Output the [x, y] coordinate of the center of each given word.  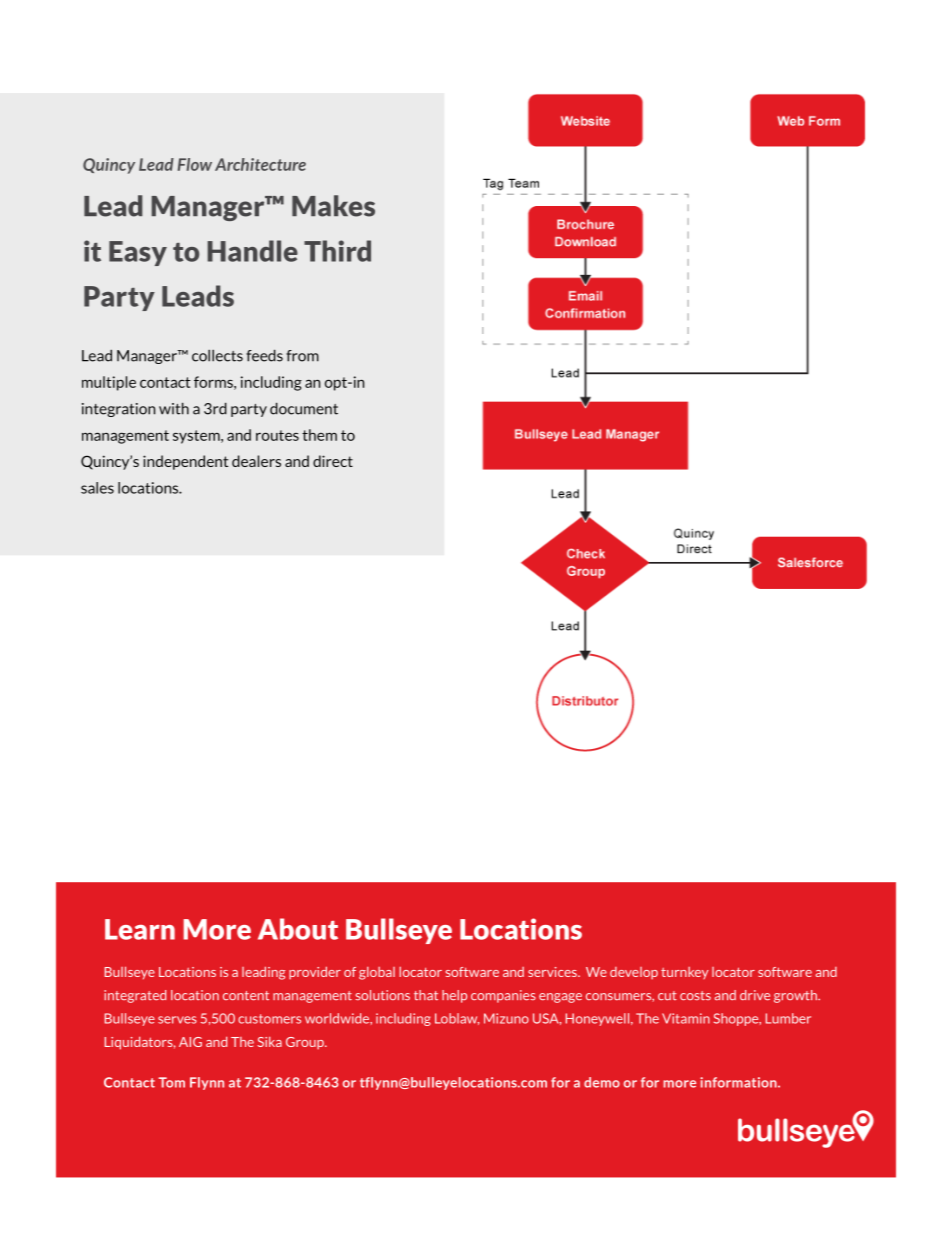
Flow [195, 164]
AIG [190, 1042]
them [319, 435]
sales [97, 488]
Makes [333, 206]
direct [333, 461]
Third [337, 251]
